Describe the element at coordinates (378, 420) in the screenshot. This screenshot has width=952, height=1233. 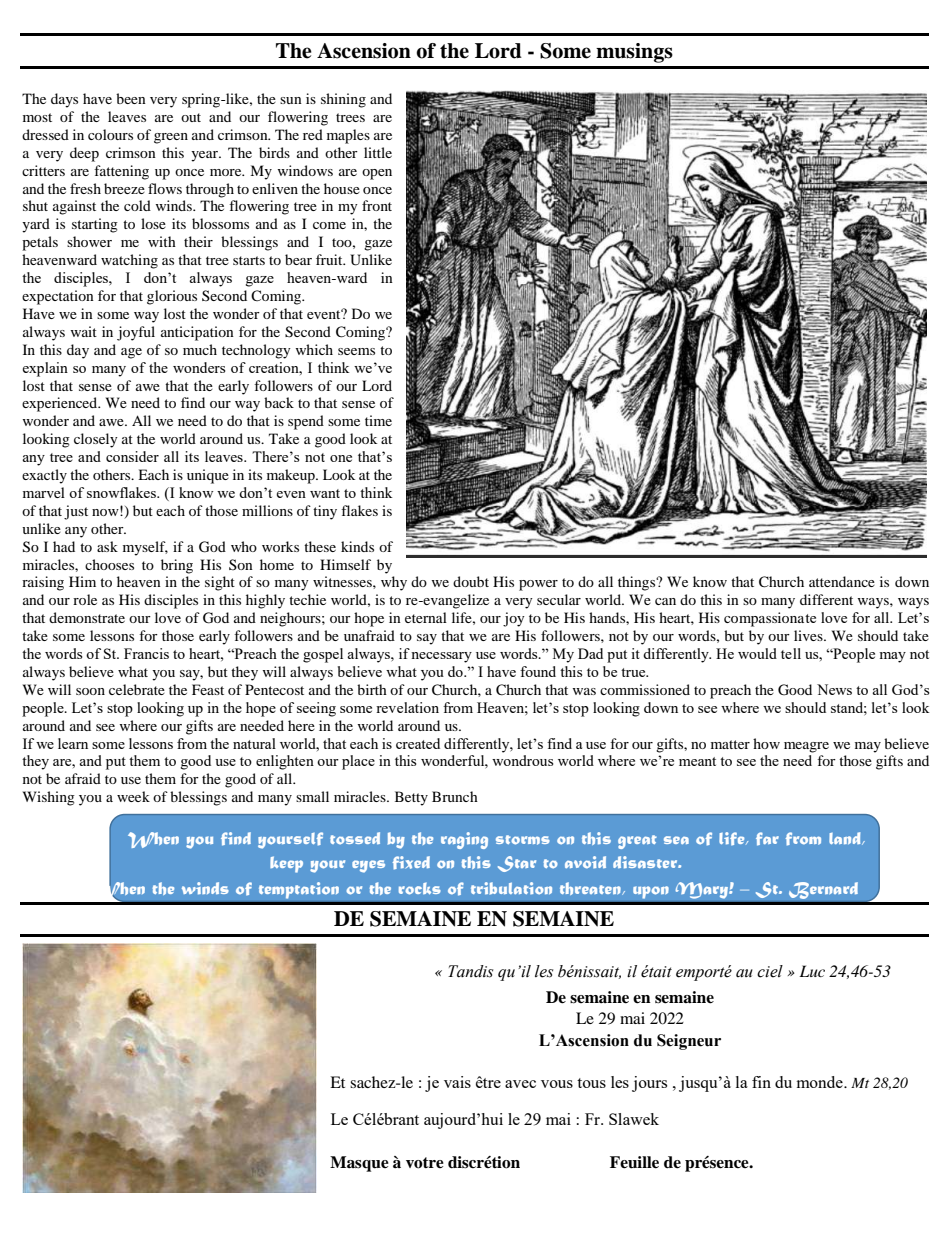
I see `time` at that location.
